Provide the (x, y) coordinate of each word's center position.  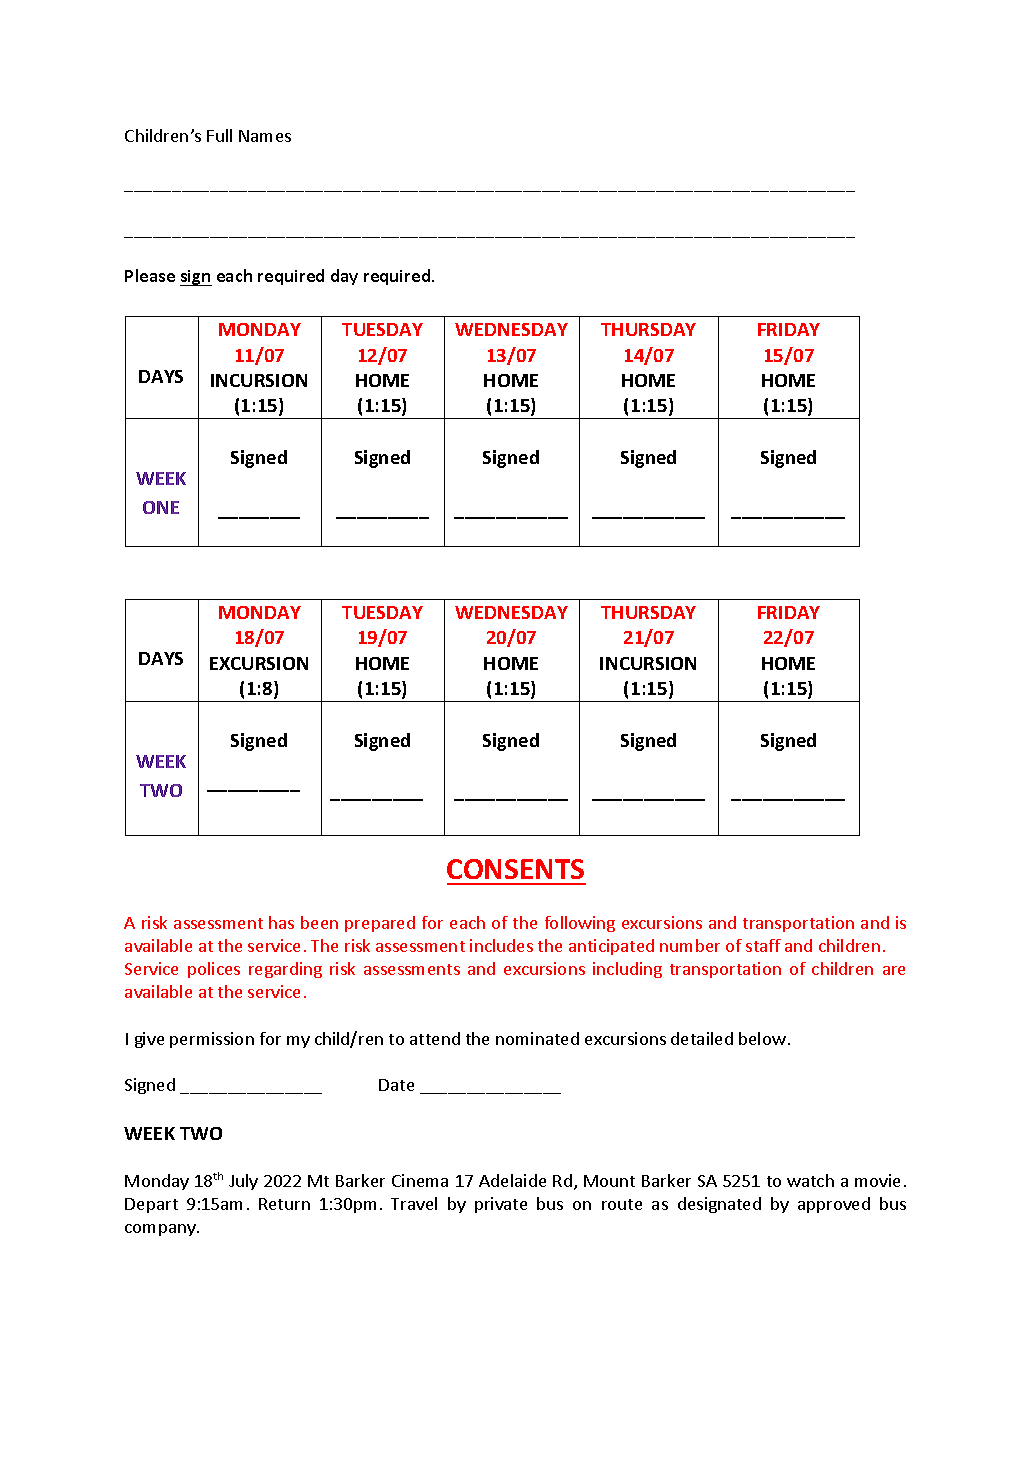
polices (214, 970)
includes (501, 945)
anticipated (611, 947)
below (762, 1038)
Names (265, 136)
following (580, 924)
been (319, 922)
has (281, 922)
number (690, 945)
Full (219, 135)
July (243, 1182)
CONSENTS (515, 869)
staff (763, 945)
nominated (537, 1038)
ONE (161, 507)
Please (150, 275)
